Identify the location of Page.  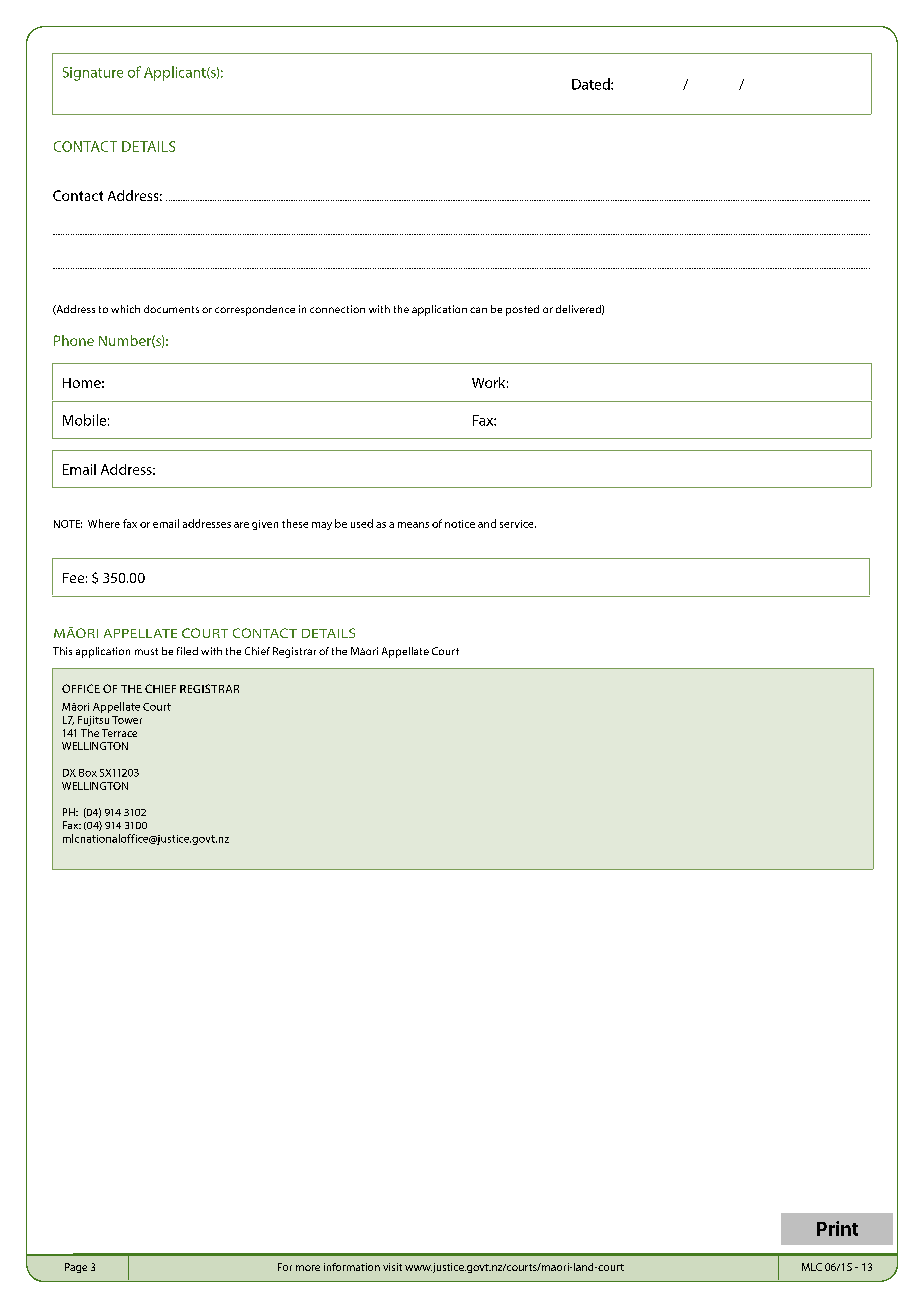
(76, 1268).
